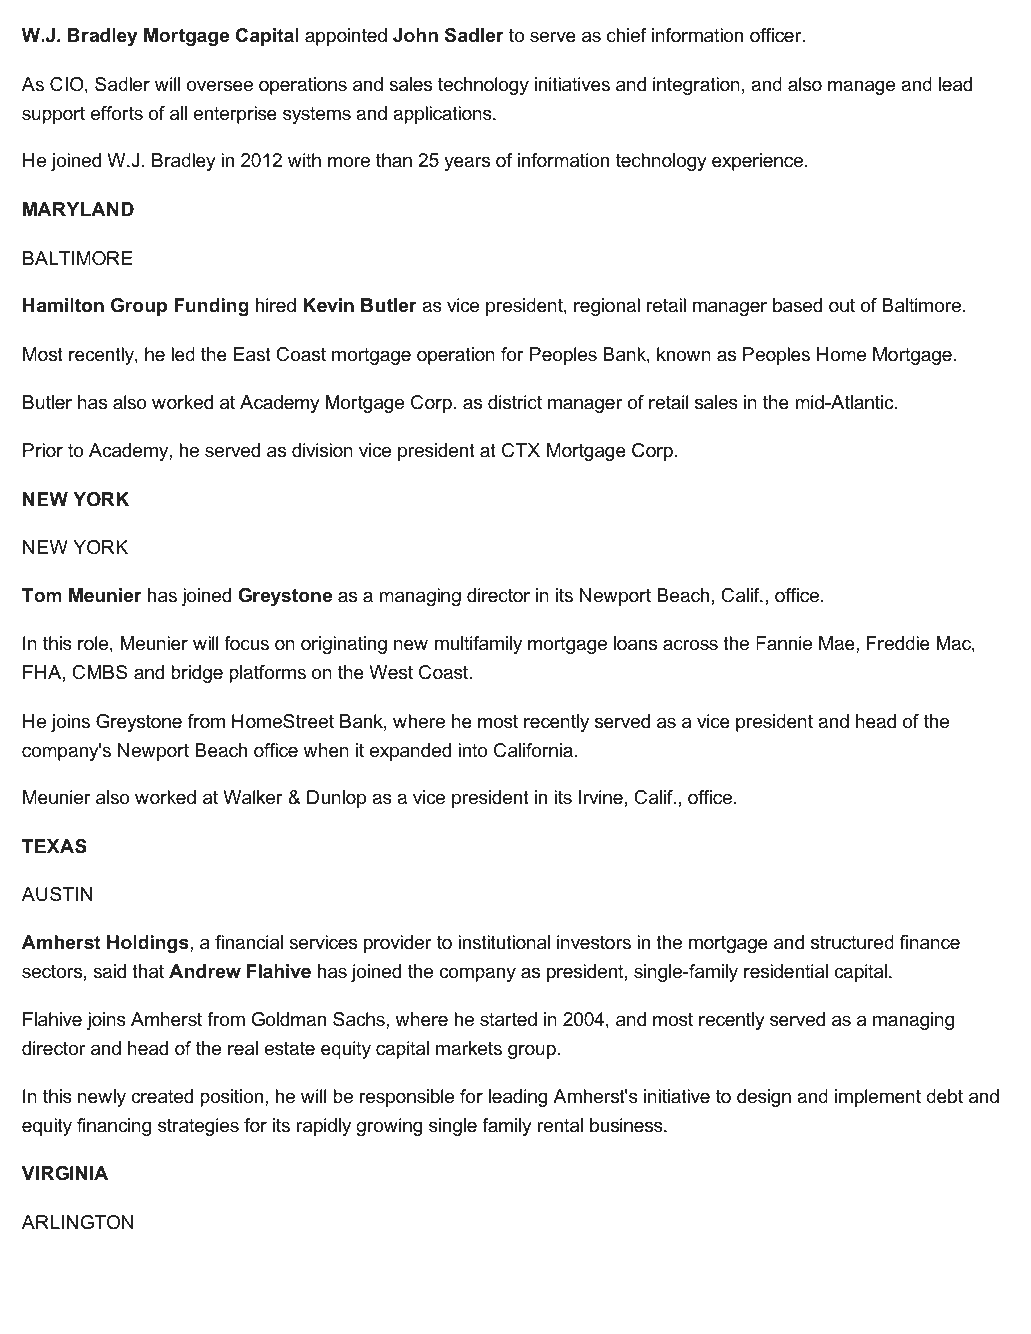  Describe the element at coordinates (515, 402) in the screenshot. I see `district` at that location.
